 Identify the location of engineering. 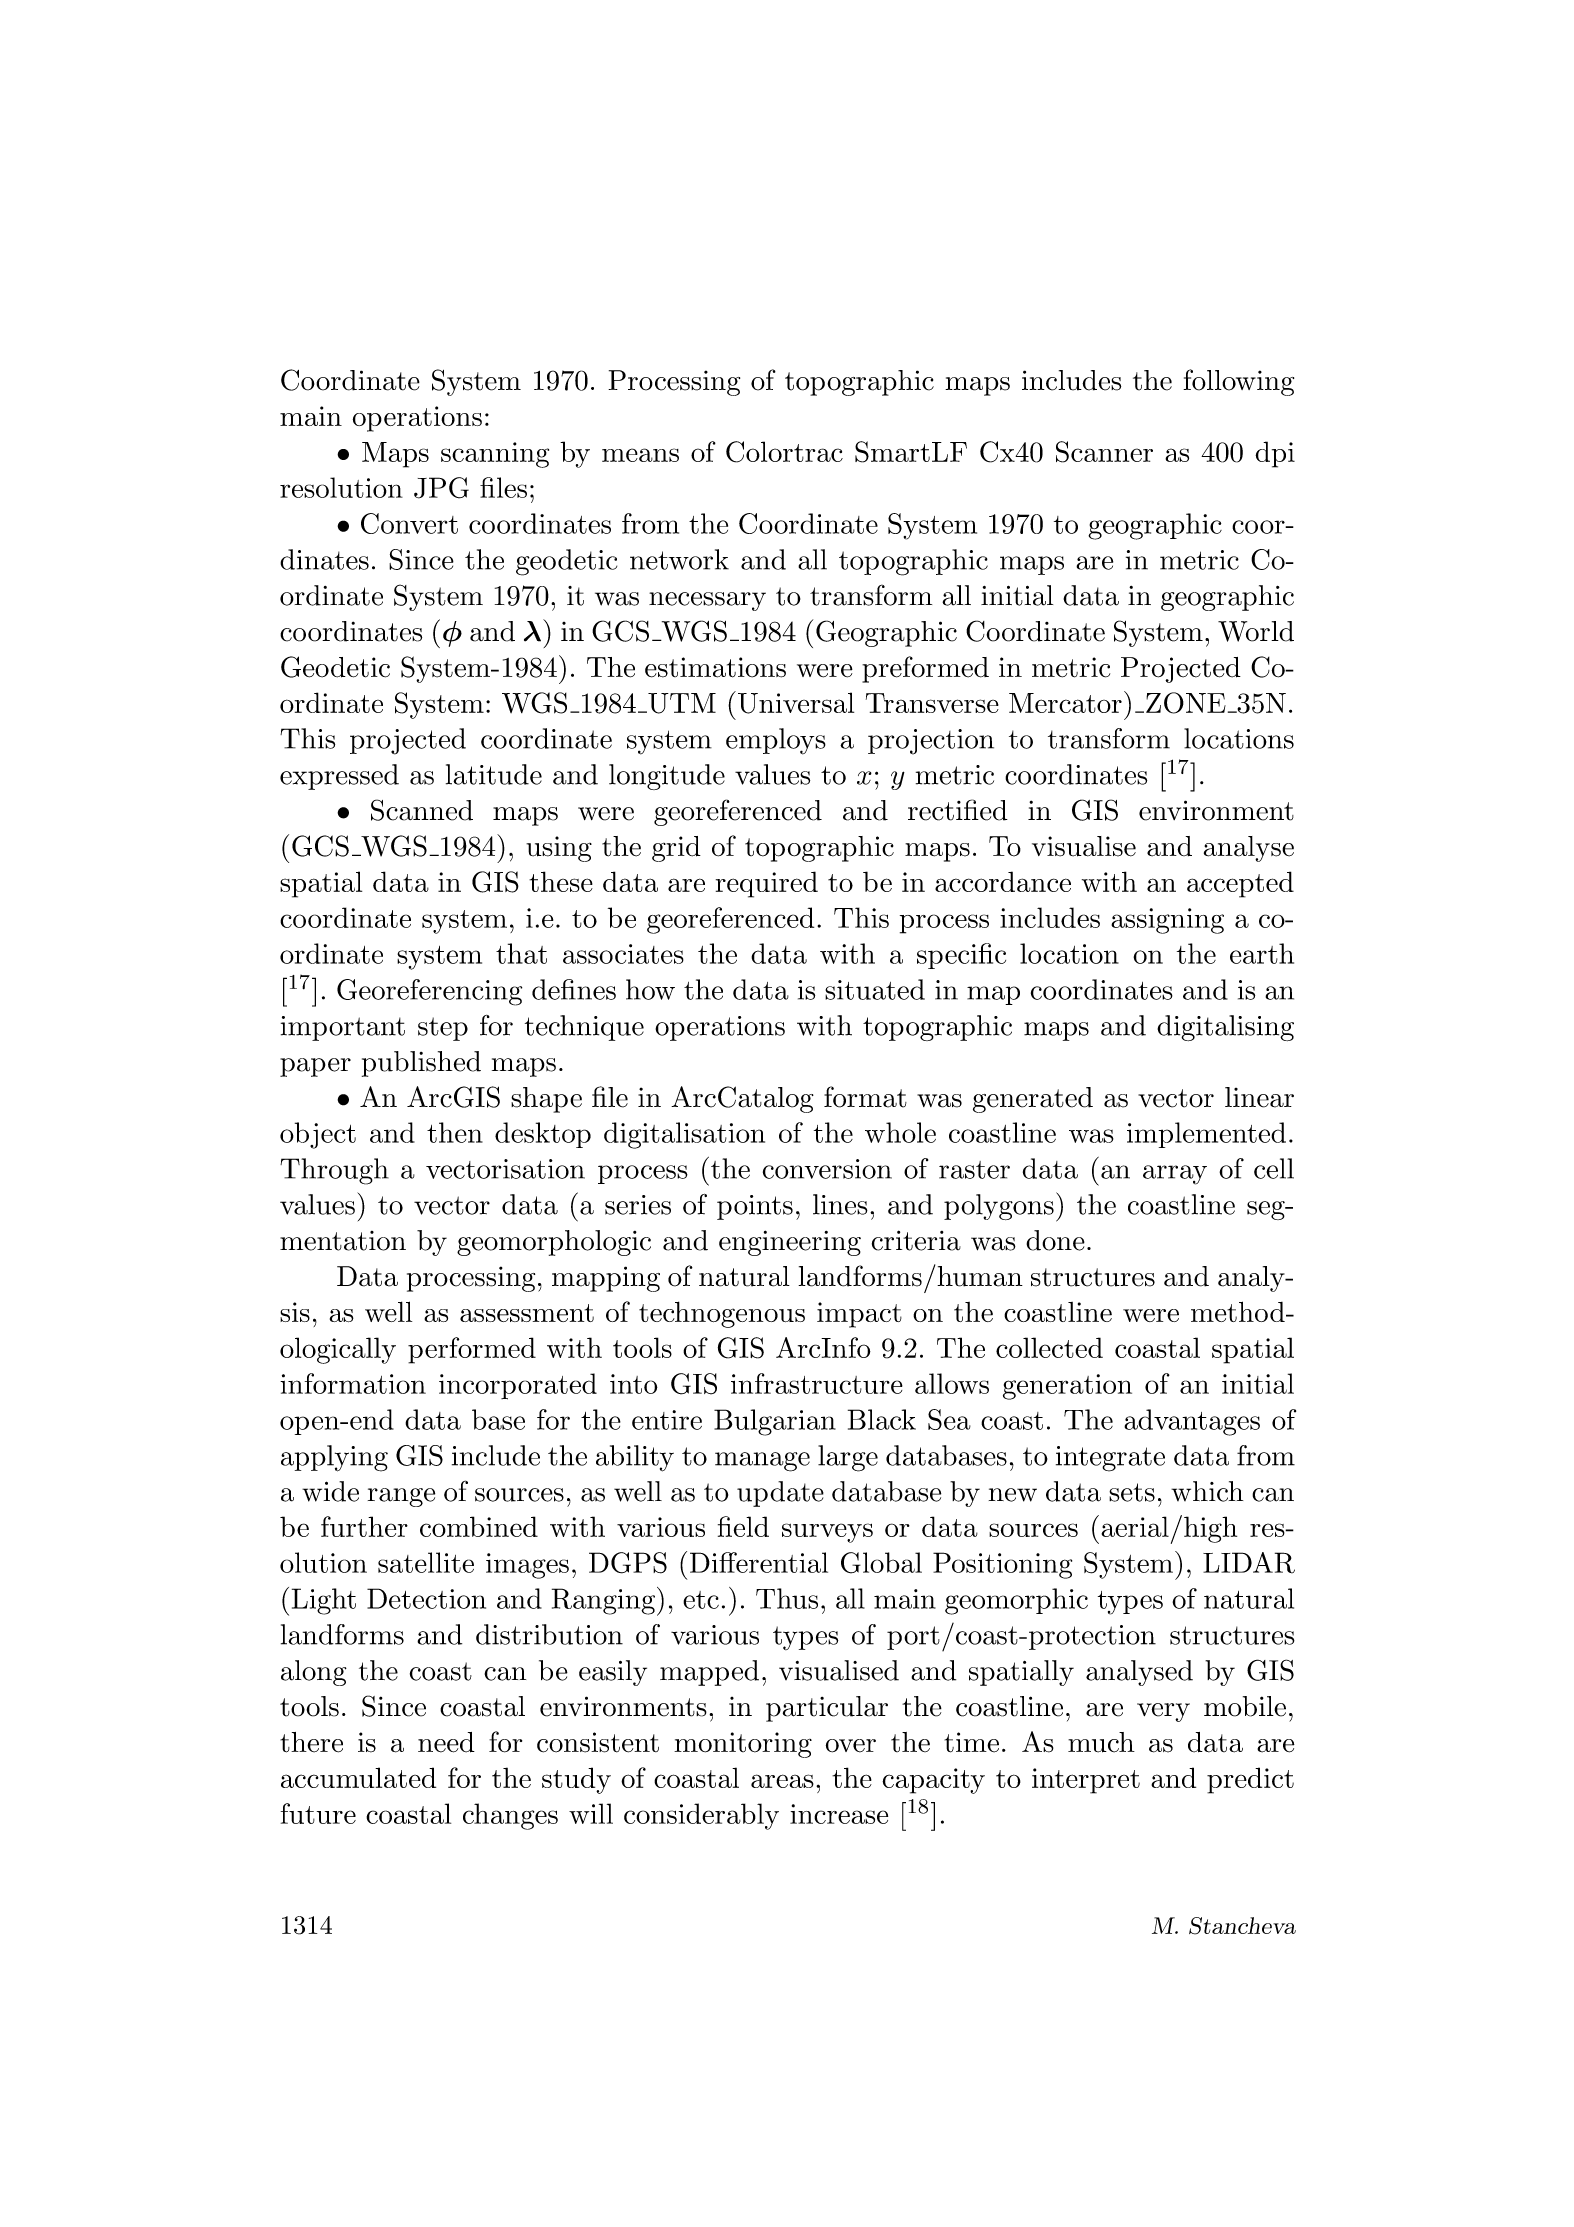
(790, 1243).
